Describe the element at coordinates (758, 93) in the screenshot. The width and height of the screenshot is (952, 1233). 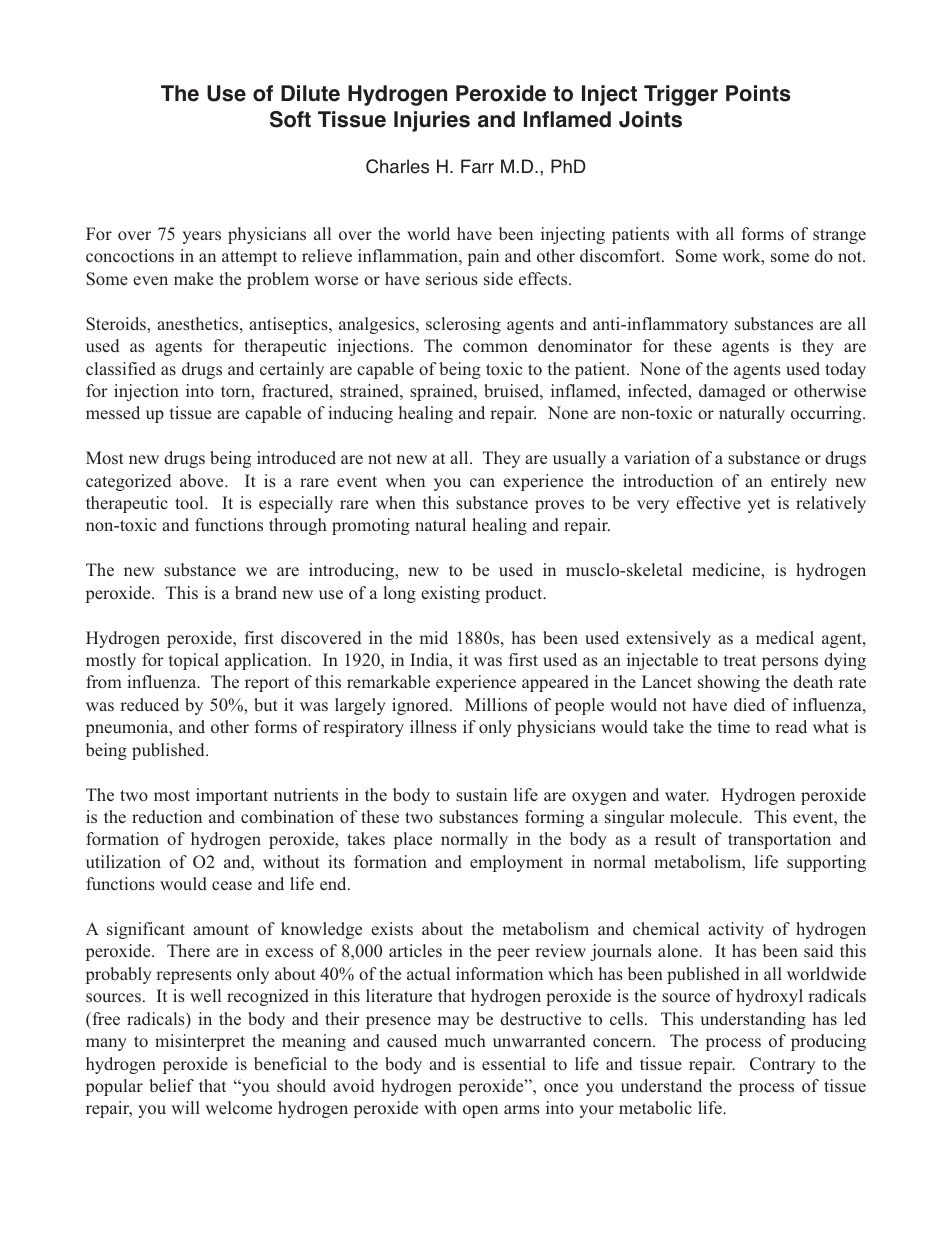
I see `Points` at that location.
